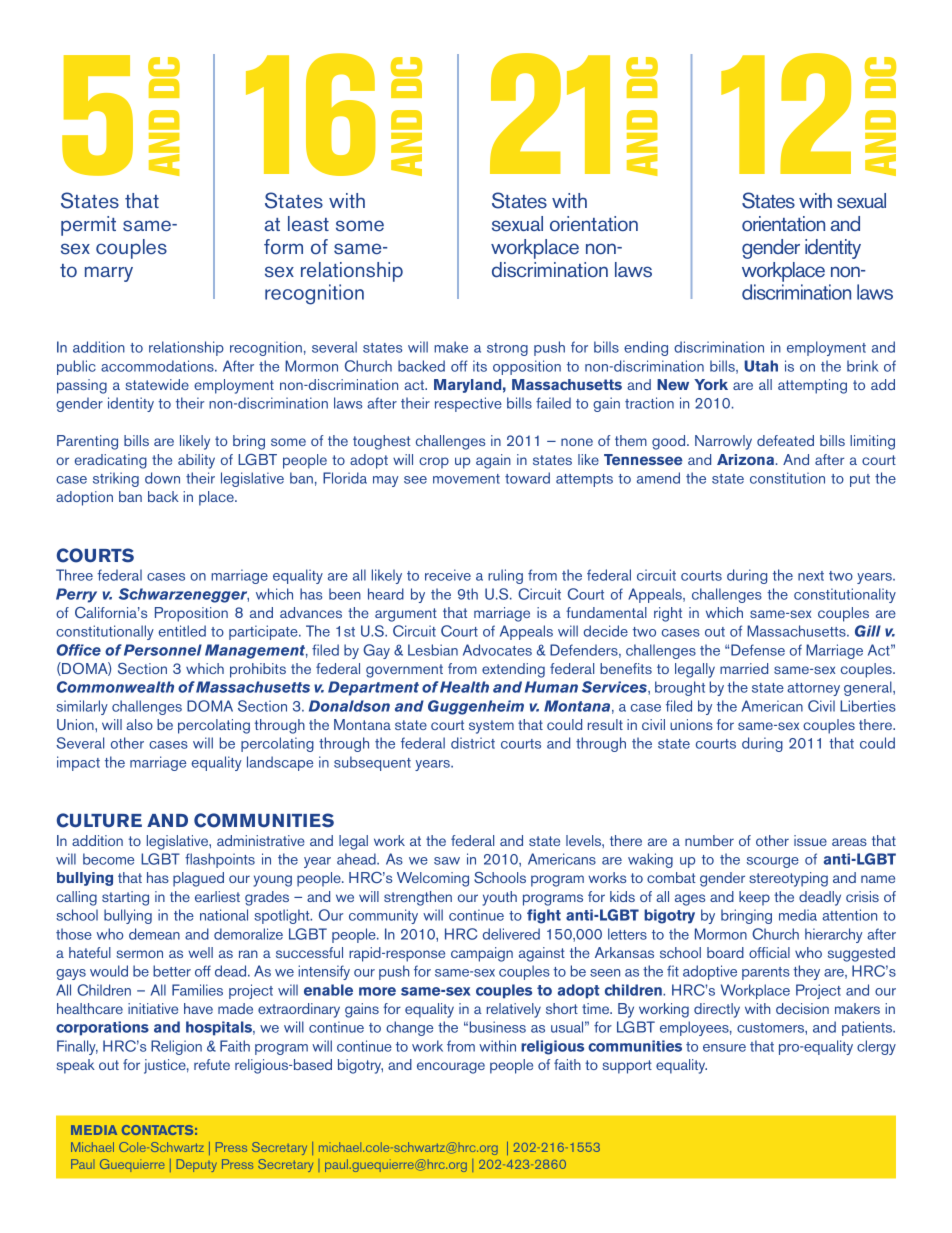  I want to click on movement, so click(466, 479).
